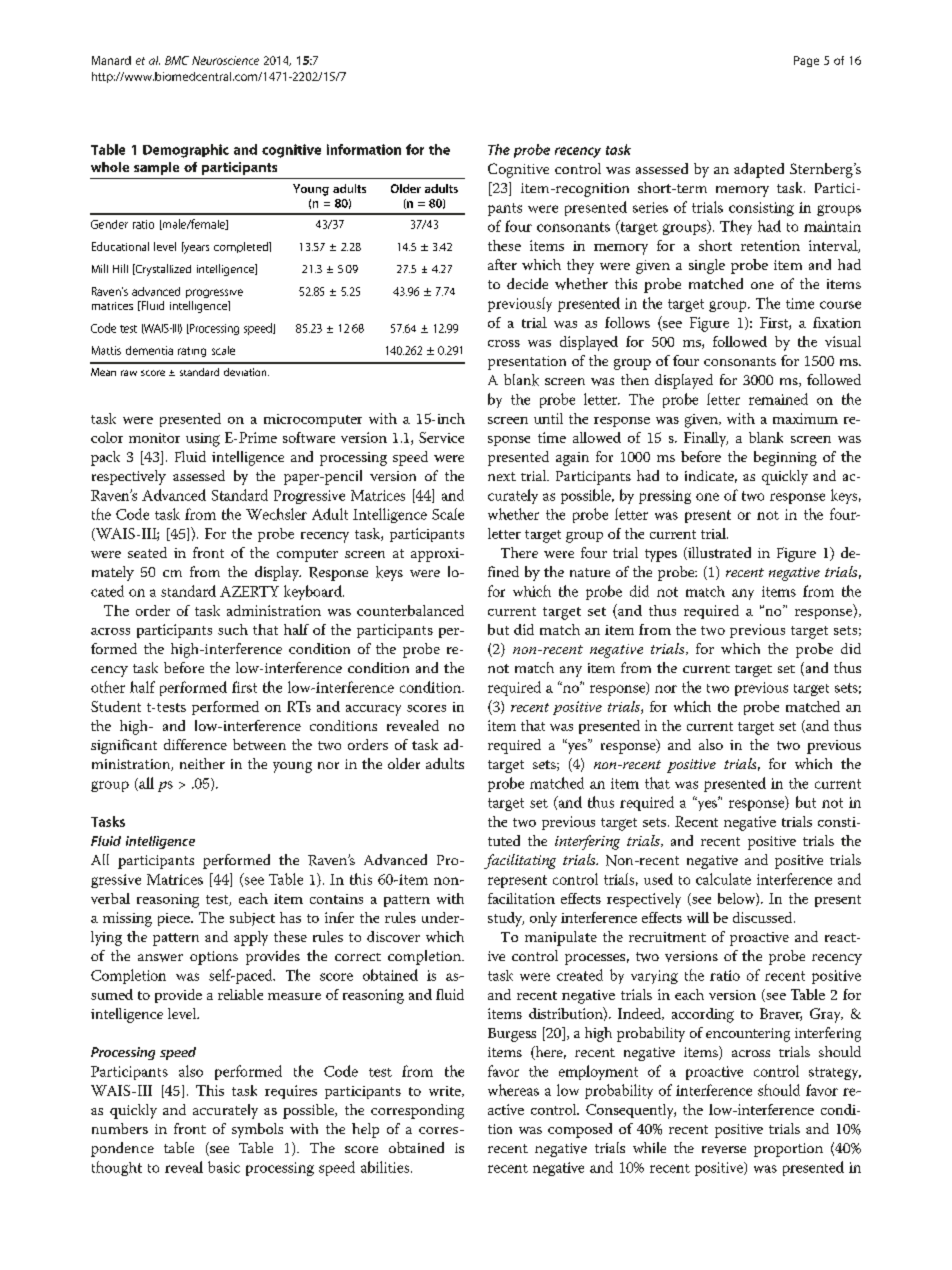 Image resolution: width=952 pixels, height=1270 pixels. I want to click on after, so click(502, 264).
